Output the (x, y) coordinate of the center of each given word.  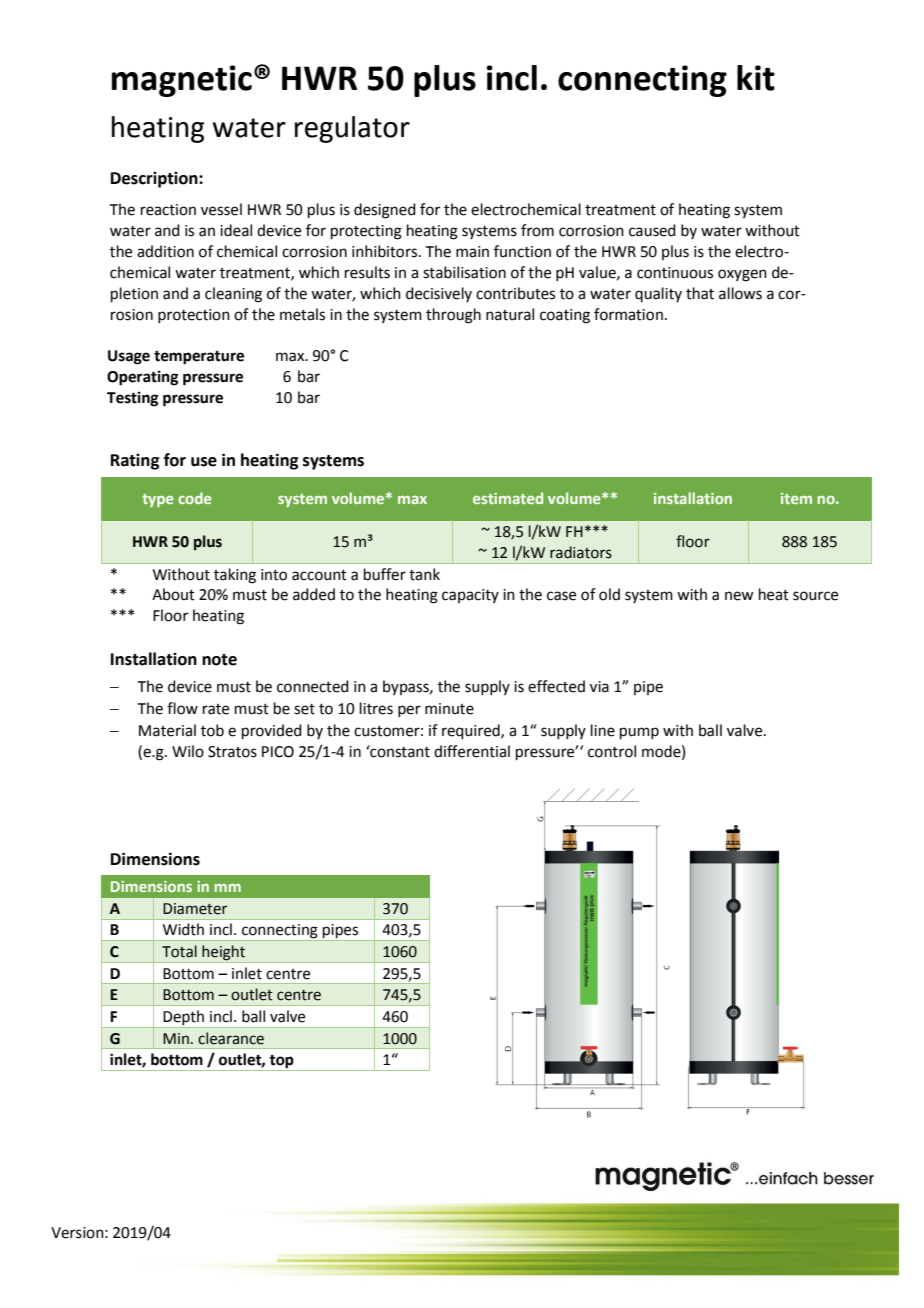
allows (740, 293)
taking (235, 576)
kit (756, 78)
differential (472, 751)
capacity (470, 596)
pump (639, 733)
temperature (199, 358)
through (453, 316)
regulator (352, 129)
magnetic (182, 81)
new (739, 596)
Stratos (232, 752)
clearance (231, 1038)
